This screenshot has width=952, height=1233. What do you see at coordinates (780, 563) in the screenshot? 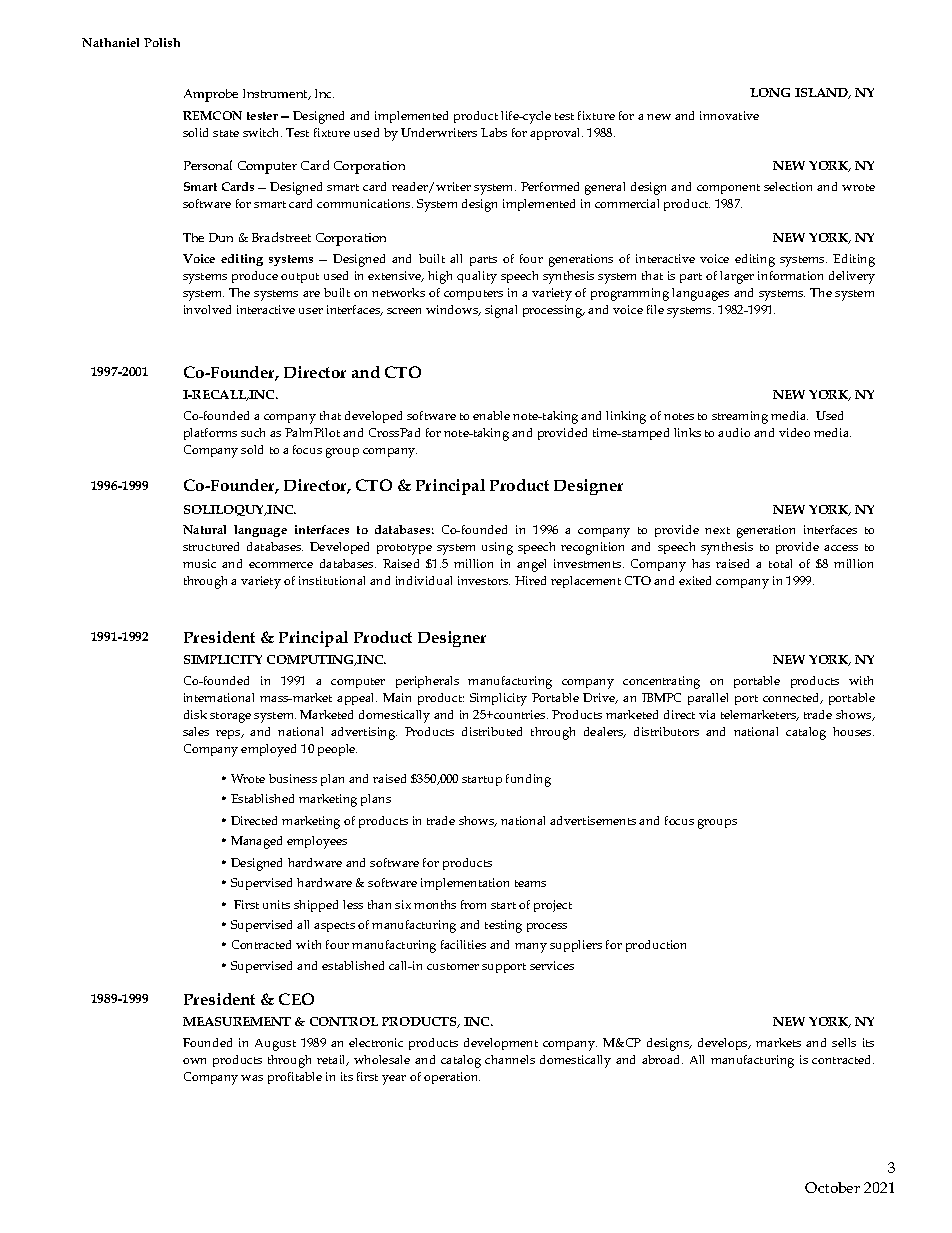
I see `total` at bounding box center [780, 563].
